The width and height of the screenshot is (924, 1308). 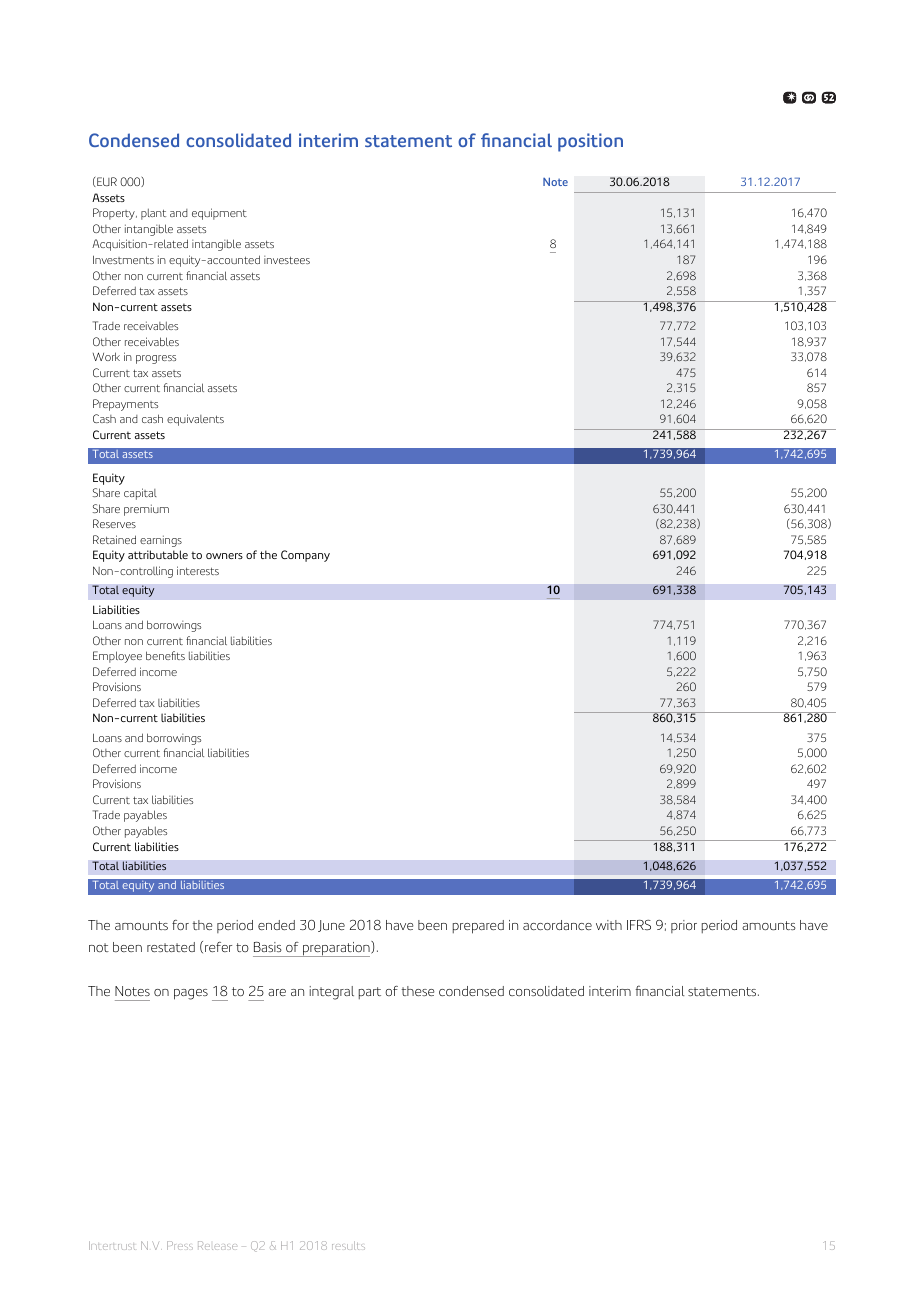 What do you see at coordinates (161, 541) in the screenshot?
I see `earnings` at bounding box center [161, 541].
